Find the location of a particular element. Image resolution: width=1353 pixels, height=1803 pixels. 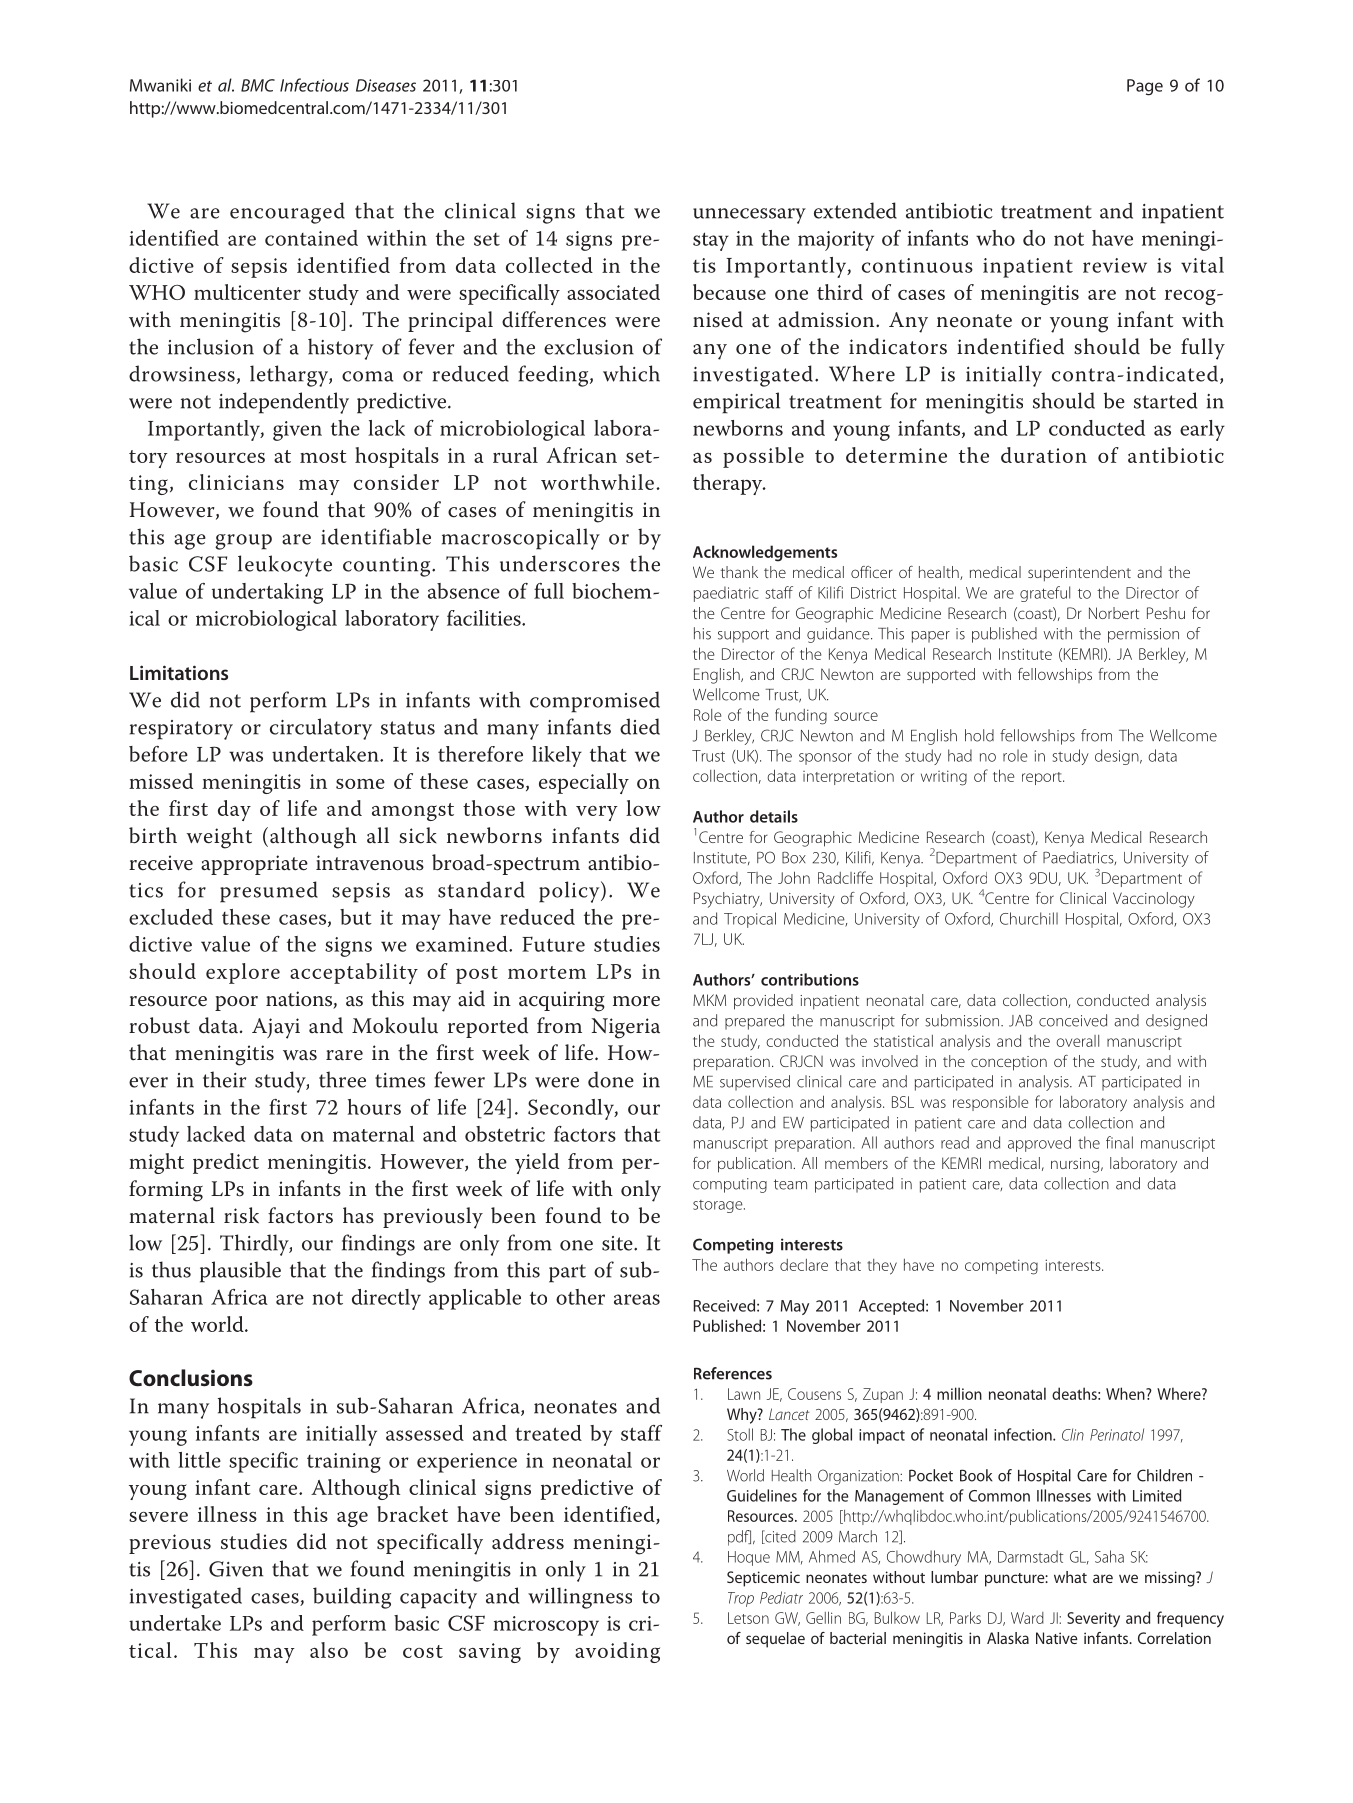

duration is located at coordinates (1044, 455).
